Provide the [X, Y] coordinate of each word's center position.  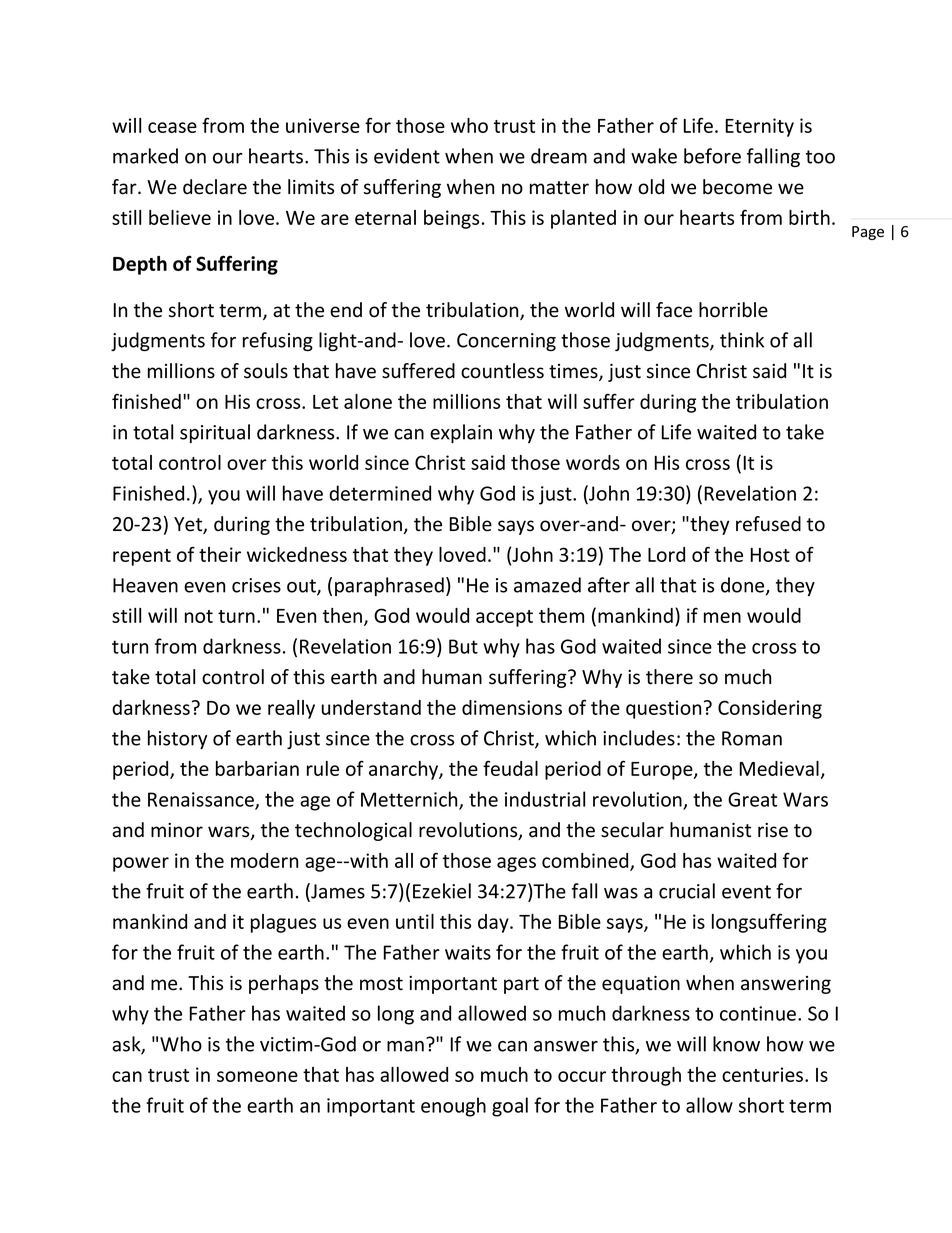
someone [257, 1076]
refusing [278, 341]
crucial [687, 891]
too [820, 157]
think [742, 340]
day [494, 923]
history [177, 739]
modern [264, 860]
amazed [547, 585]
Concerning [506, 342]
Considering [770, 709]
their [220, 554]
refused [768, 524]
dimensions [512, 707]
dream [559, 156]
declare [215, 187]
